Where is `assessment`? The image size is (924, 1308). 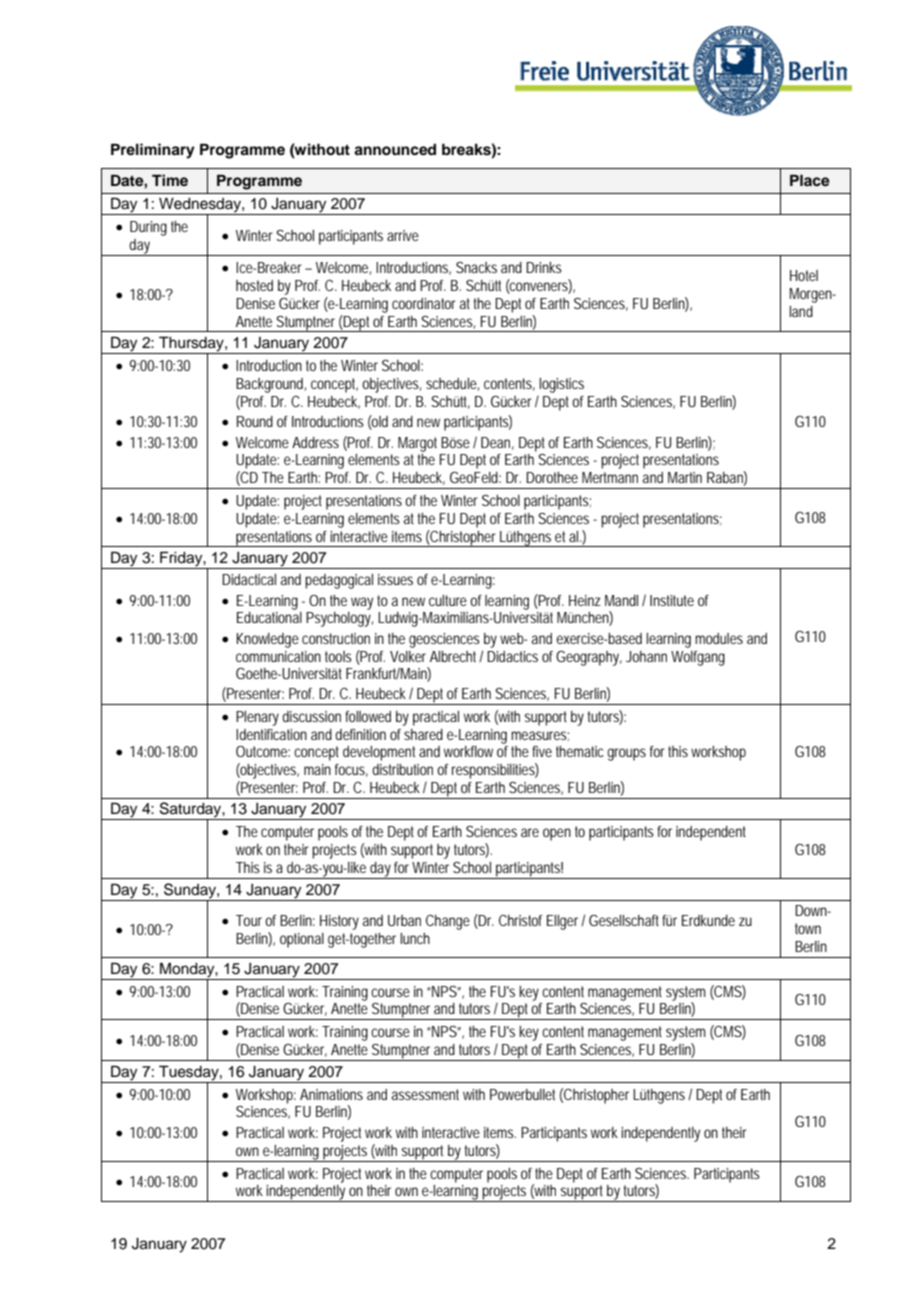
assessment is located at coordinates (425, 1094).
